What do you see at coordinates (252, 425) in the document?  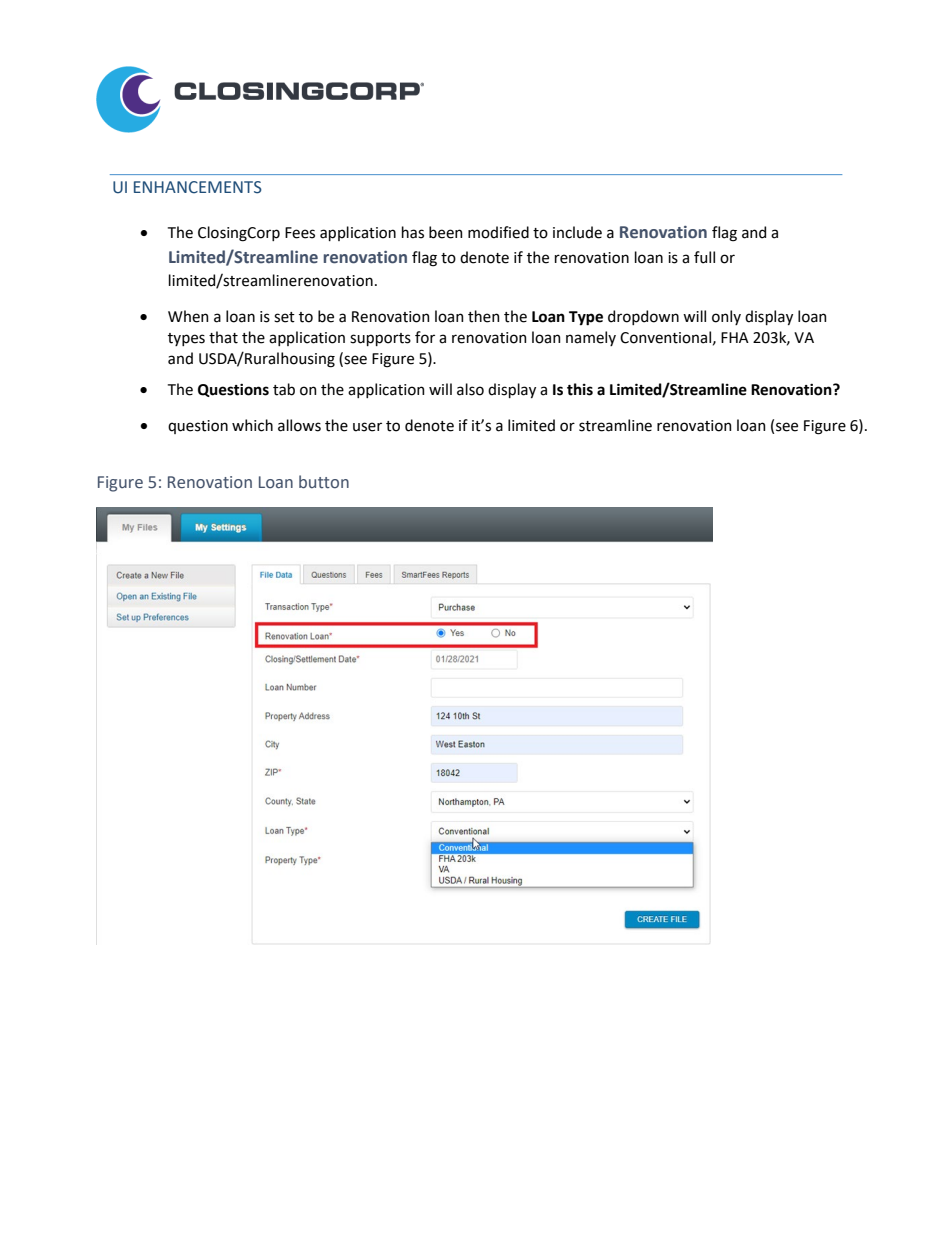 I see `which` at bounding box center [252, 425].
